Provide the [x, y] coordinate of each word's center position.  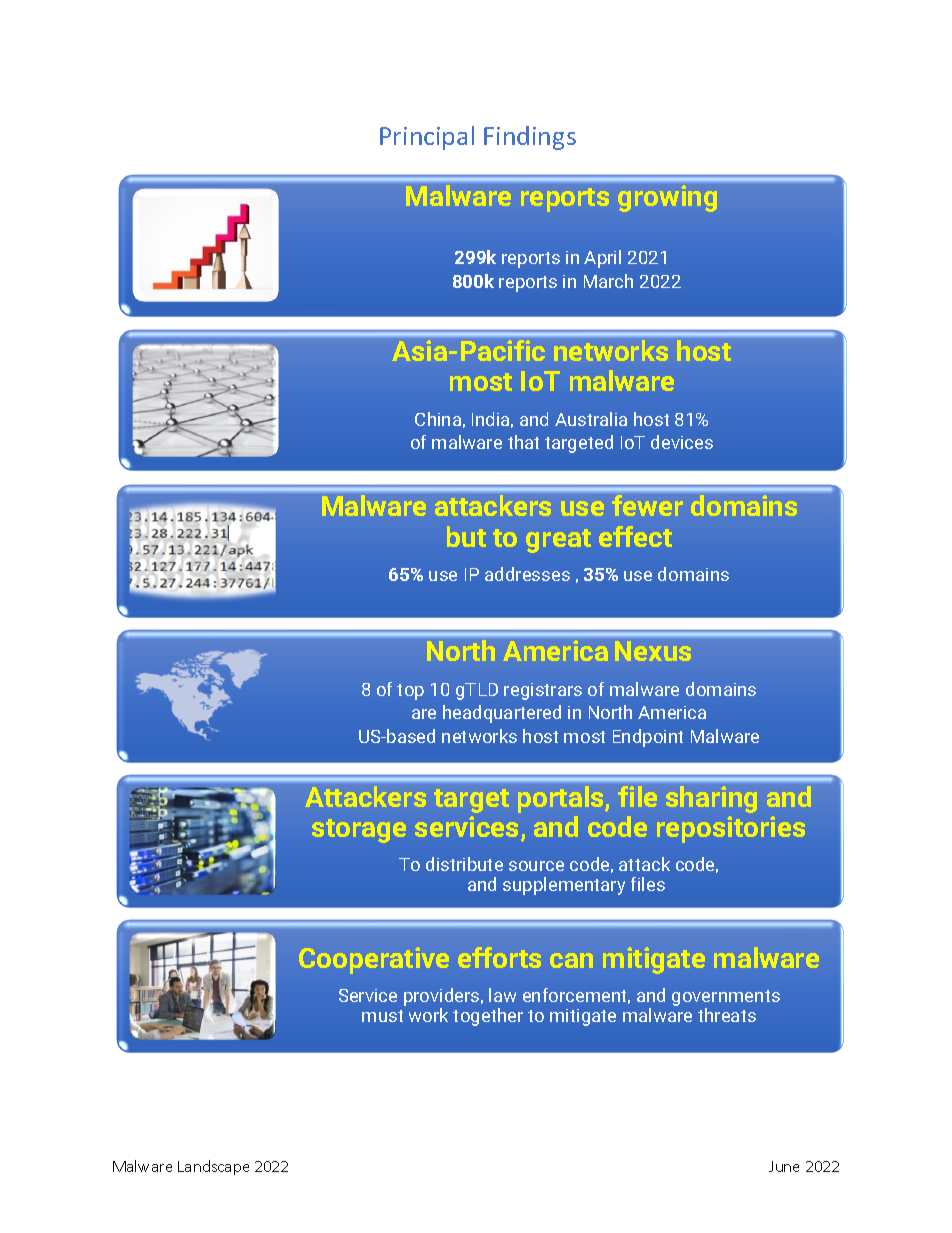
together [488, 1017]
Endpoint [648, 738]
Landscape [213, 1167]
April [602, 259]
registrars [543, 691]
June [784, 1166]
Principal [427, 138]
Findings [530, 138]
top [410, 692]
